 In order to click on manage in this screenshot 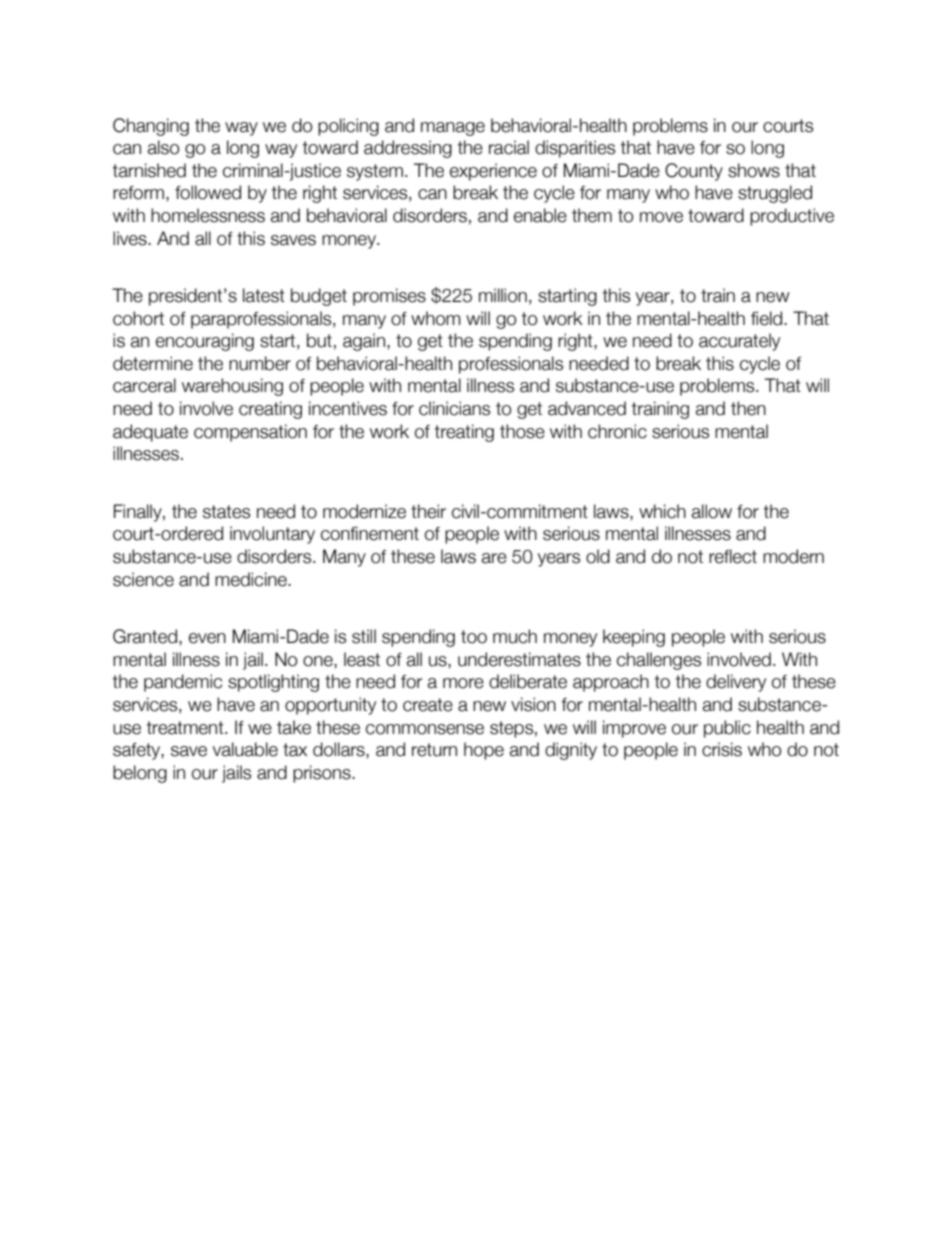, I will do `click(453, 129)`.
